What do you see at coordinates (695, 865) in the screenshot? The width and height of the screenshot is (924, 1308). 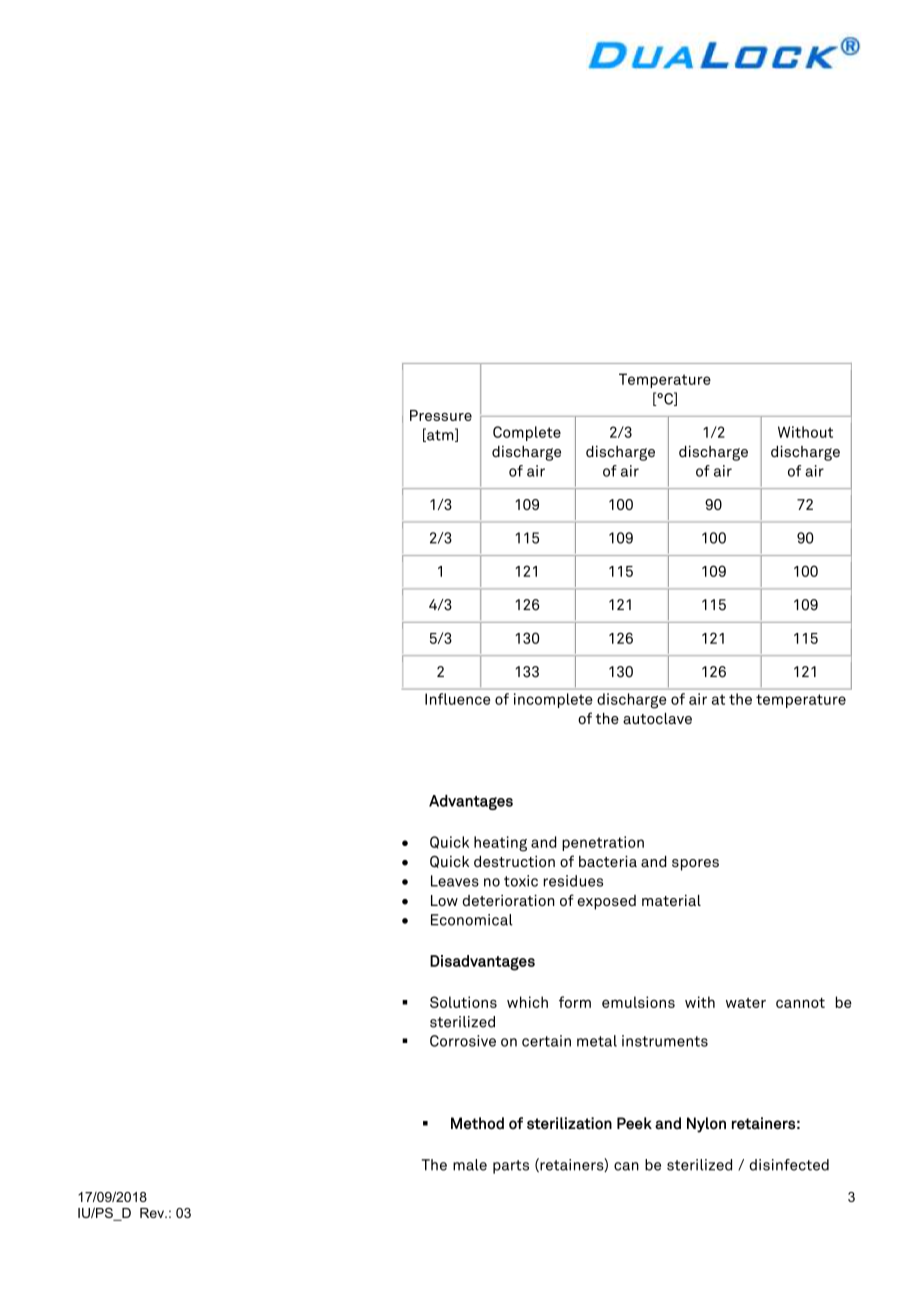 I see `spores` at bounding box center [695, 865].
